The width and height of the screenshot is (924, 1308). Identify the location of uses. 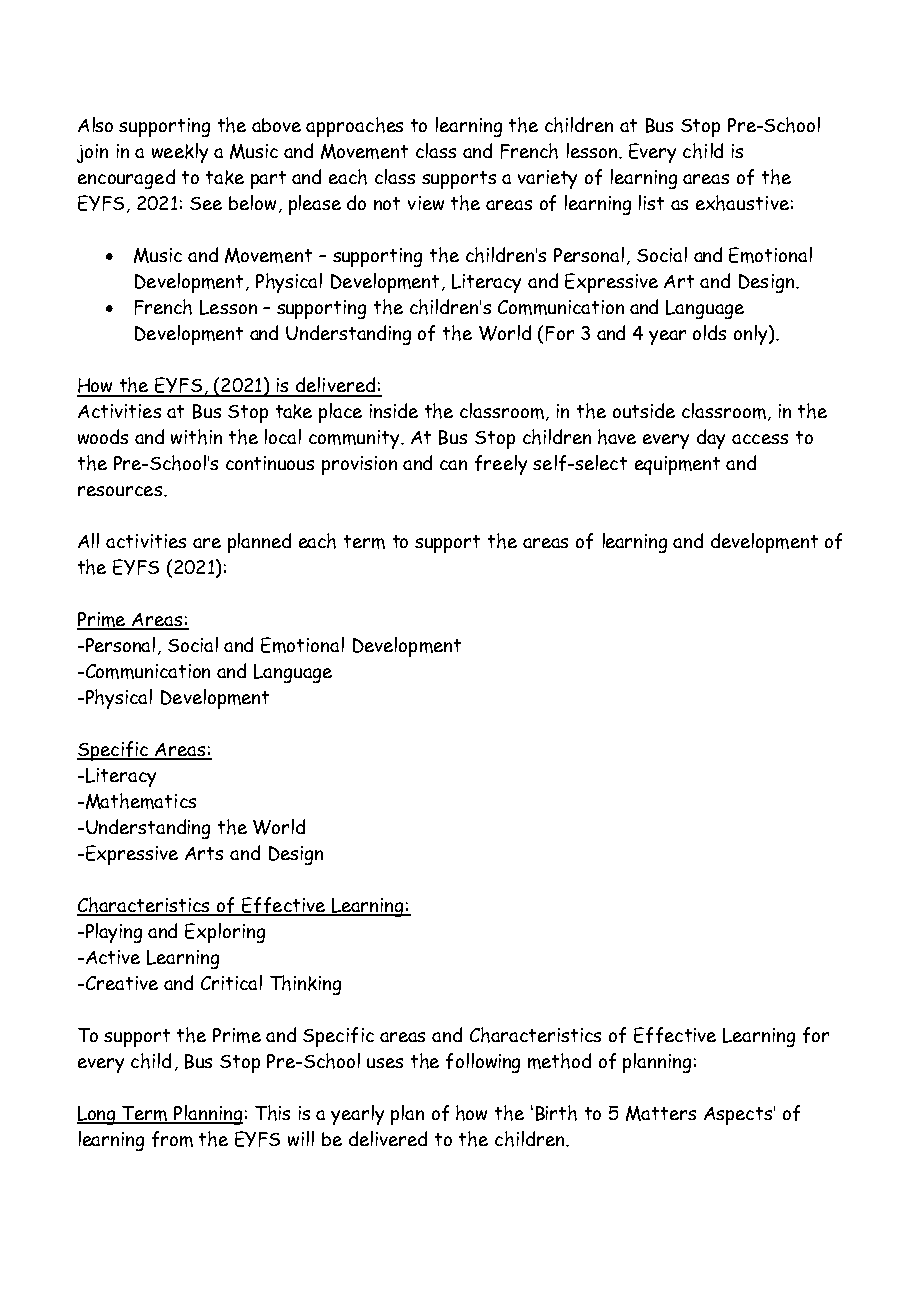
(385, 1063).
